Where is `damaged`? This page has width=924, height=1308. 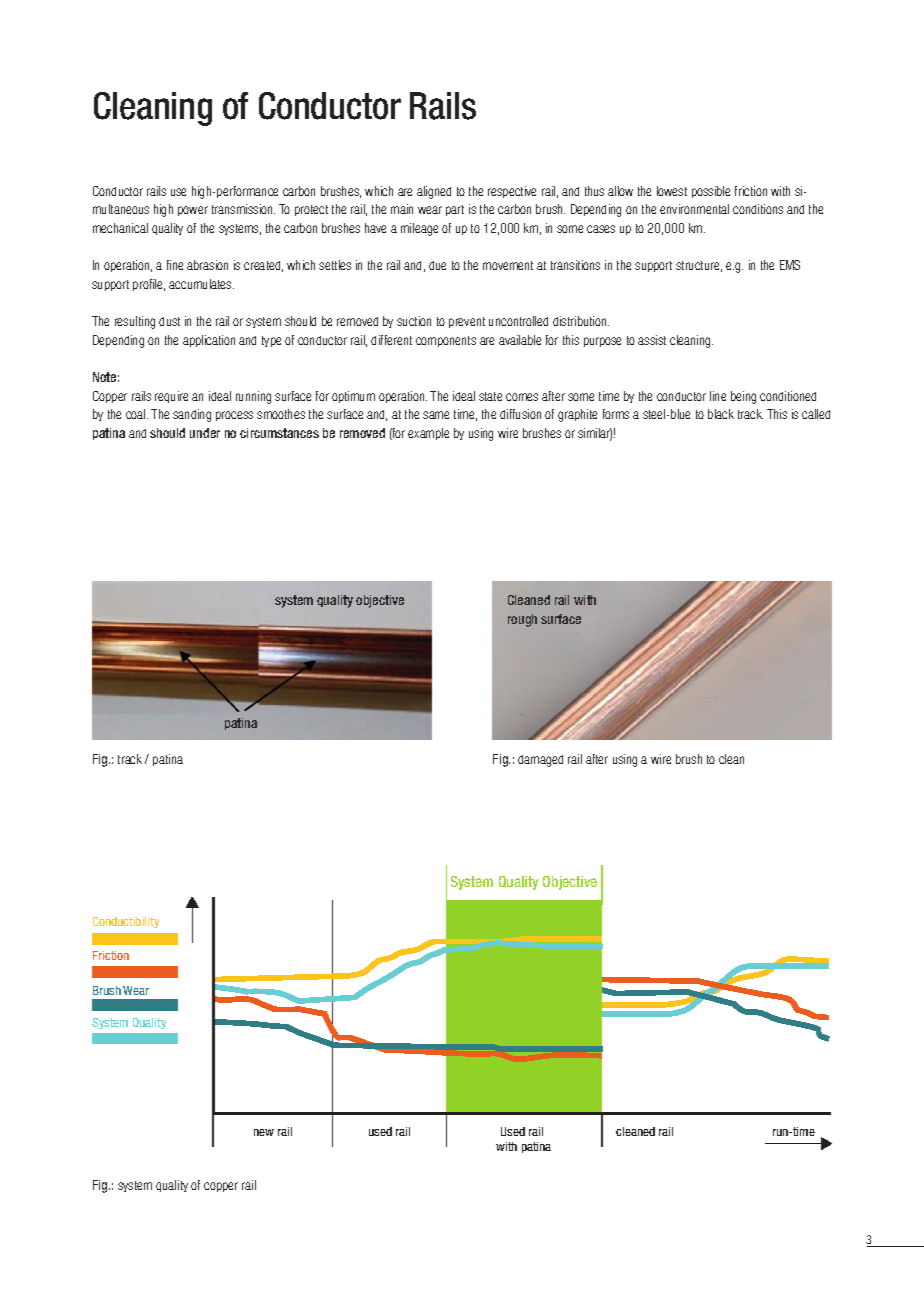
damaged is located at coordinates (540, 761).
